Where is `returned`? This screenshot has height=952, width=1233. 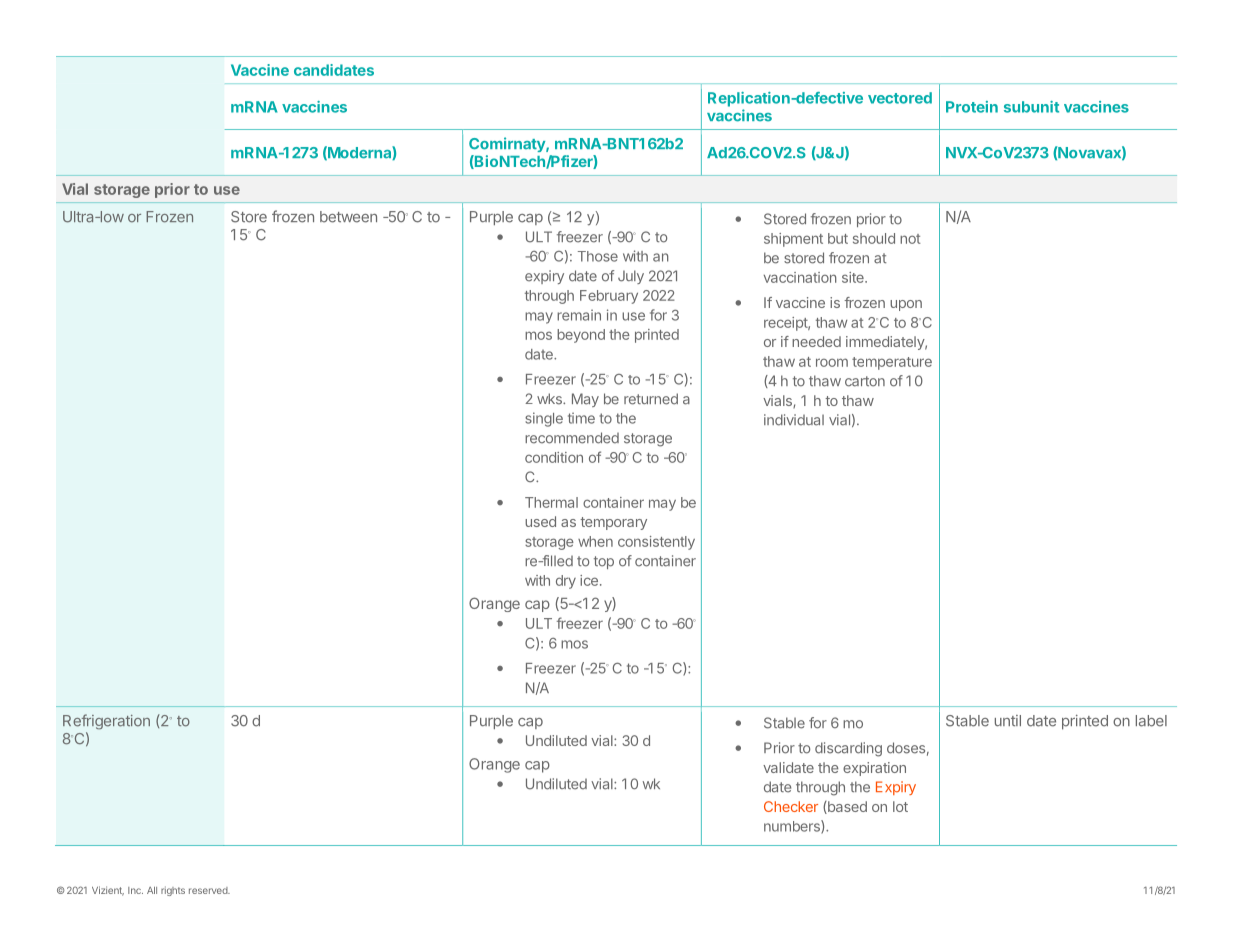 returned is located at coordinates (651, 399).
